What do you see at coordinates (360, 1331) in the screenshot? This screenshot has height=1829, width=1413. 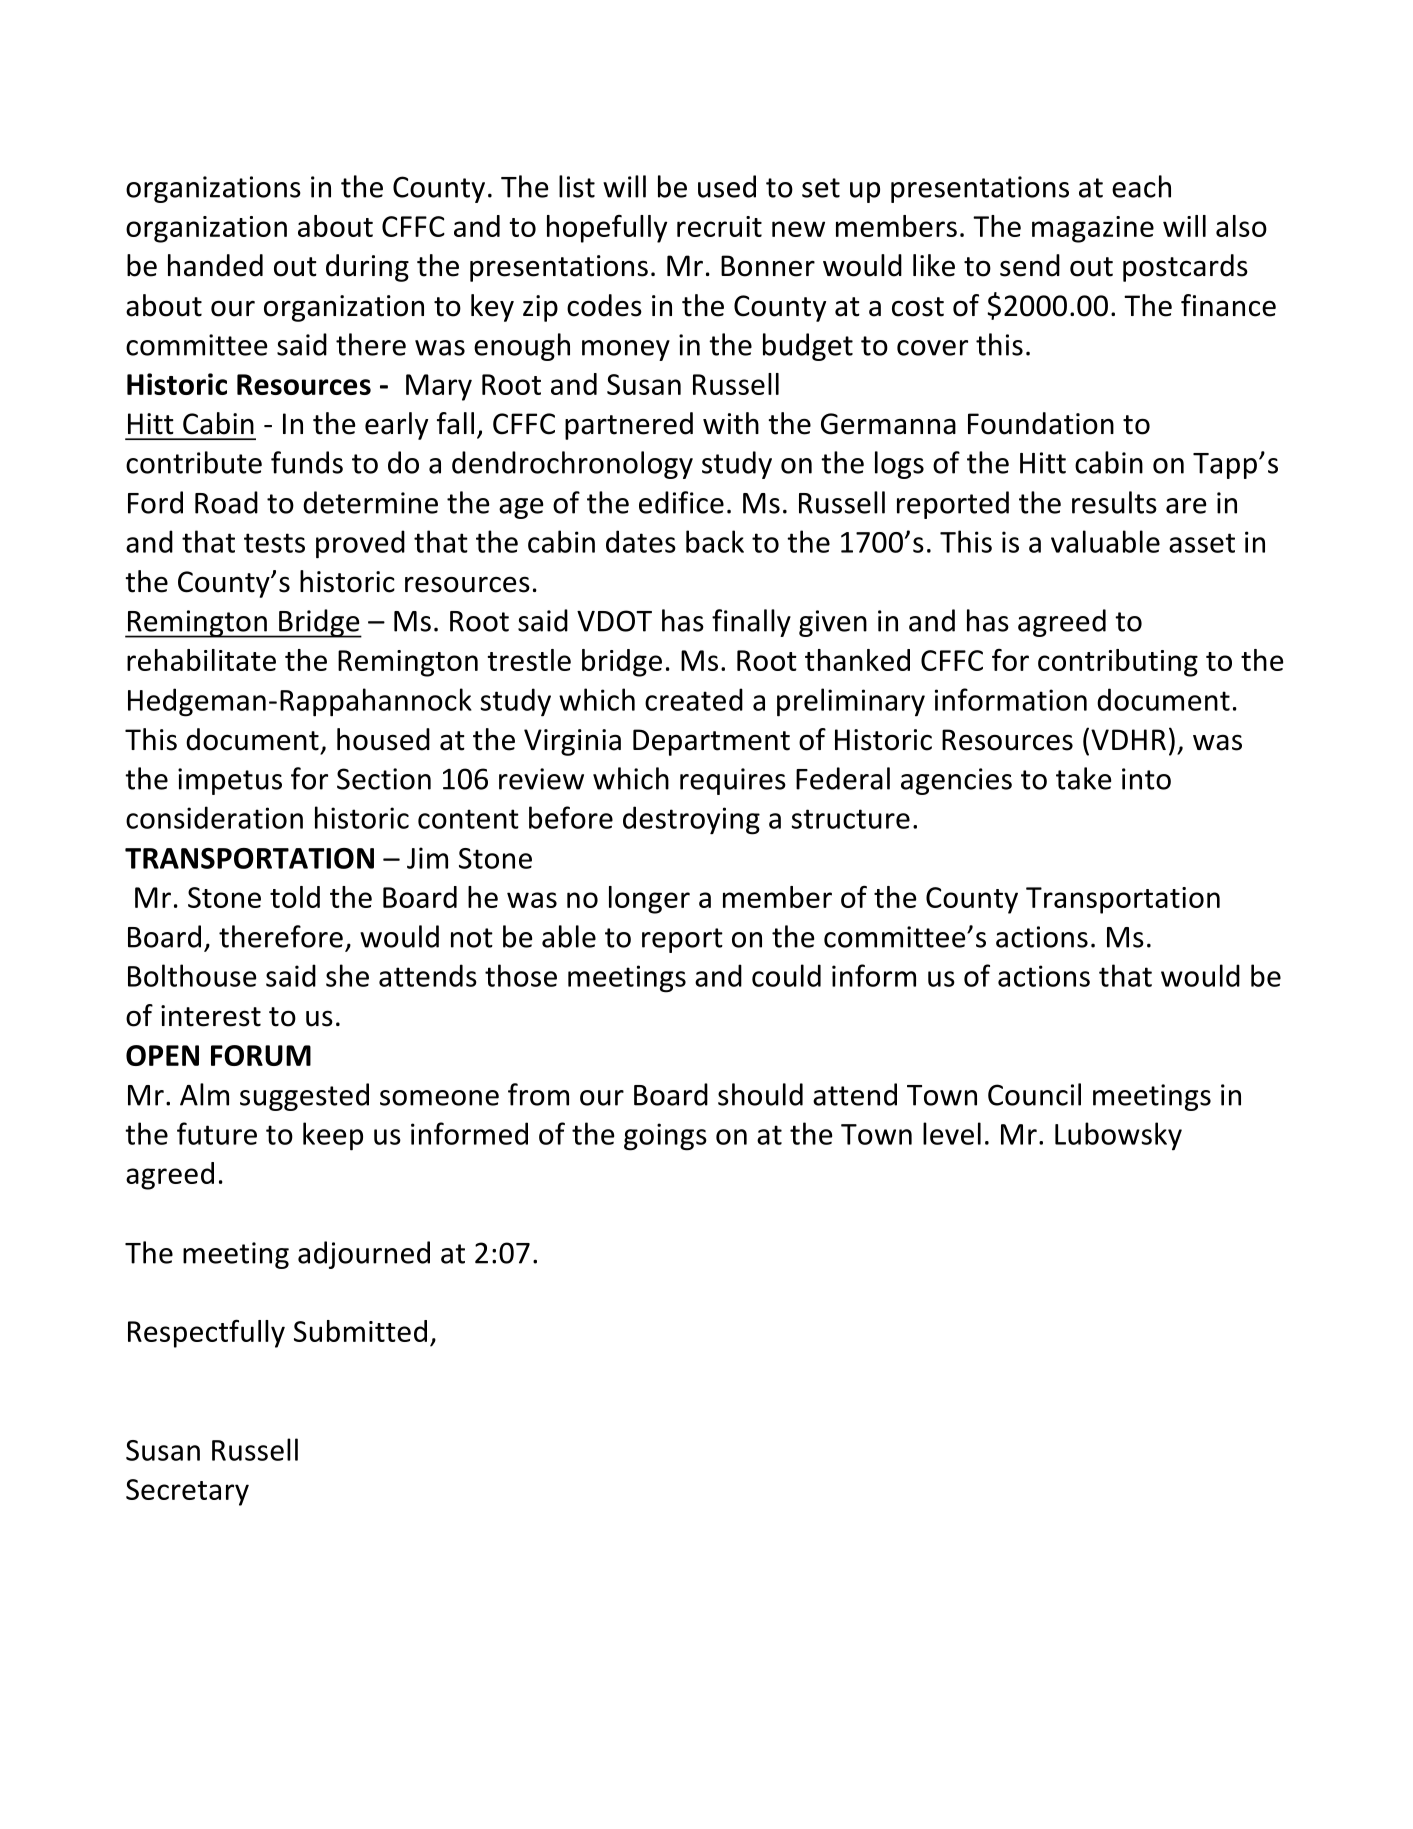 I see `Submitted` at bounding box center [360, 1331].
